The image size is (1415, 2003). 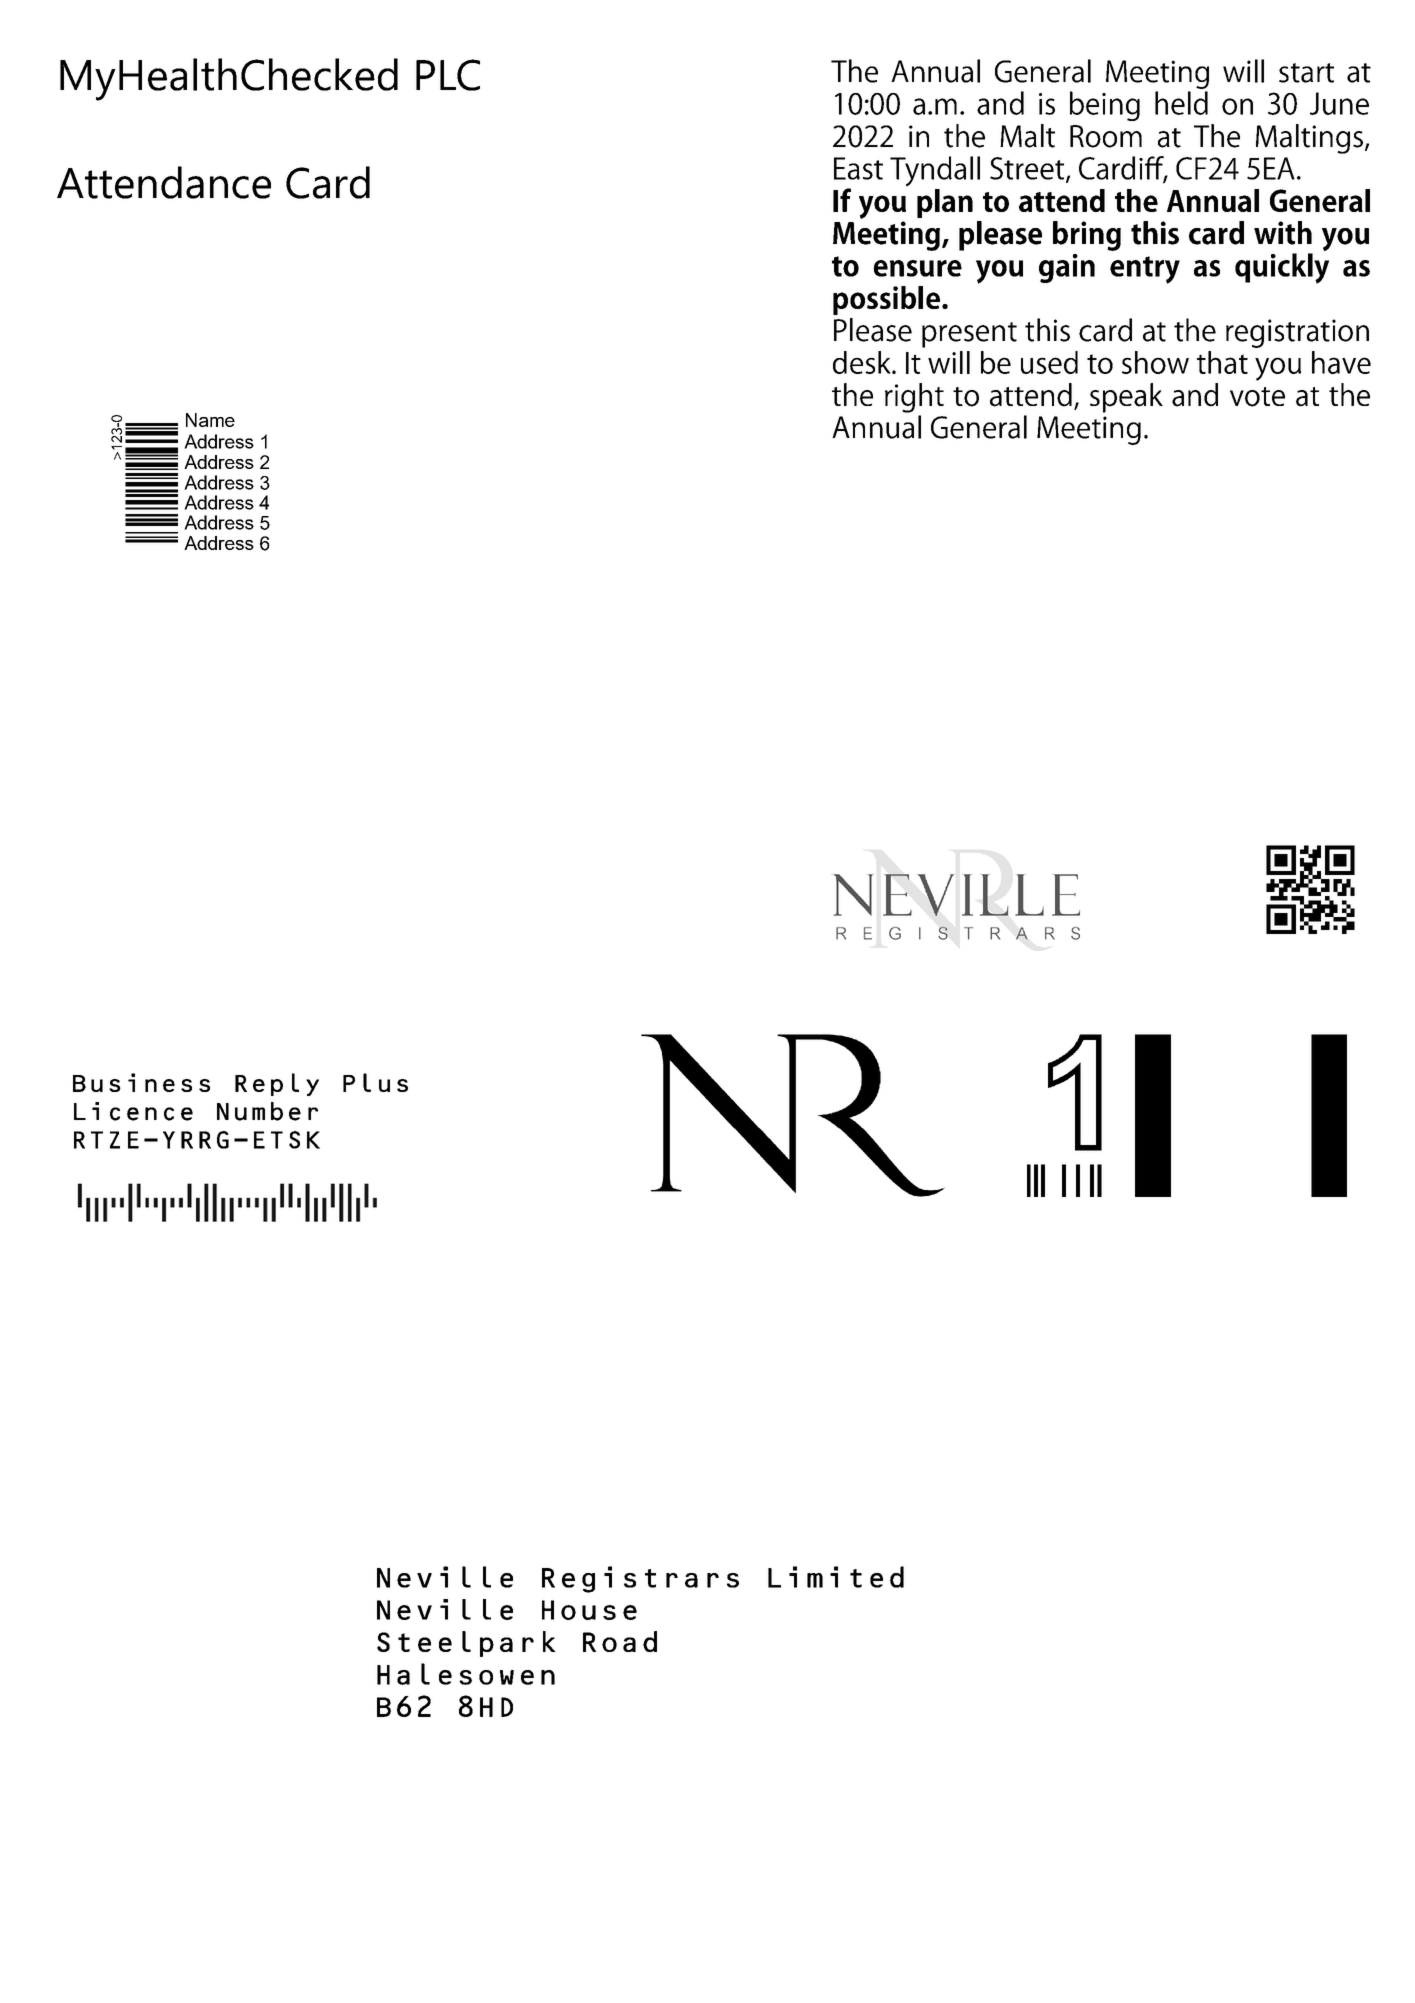 What do you see at coordinates (448, 75) in the document?
I see `PLC` at bounding box center [448, 75].
